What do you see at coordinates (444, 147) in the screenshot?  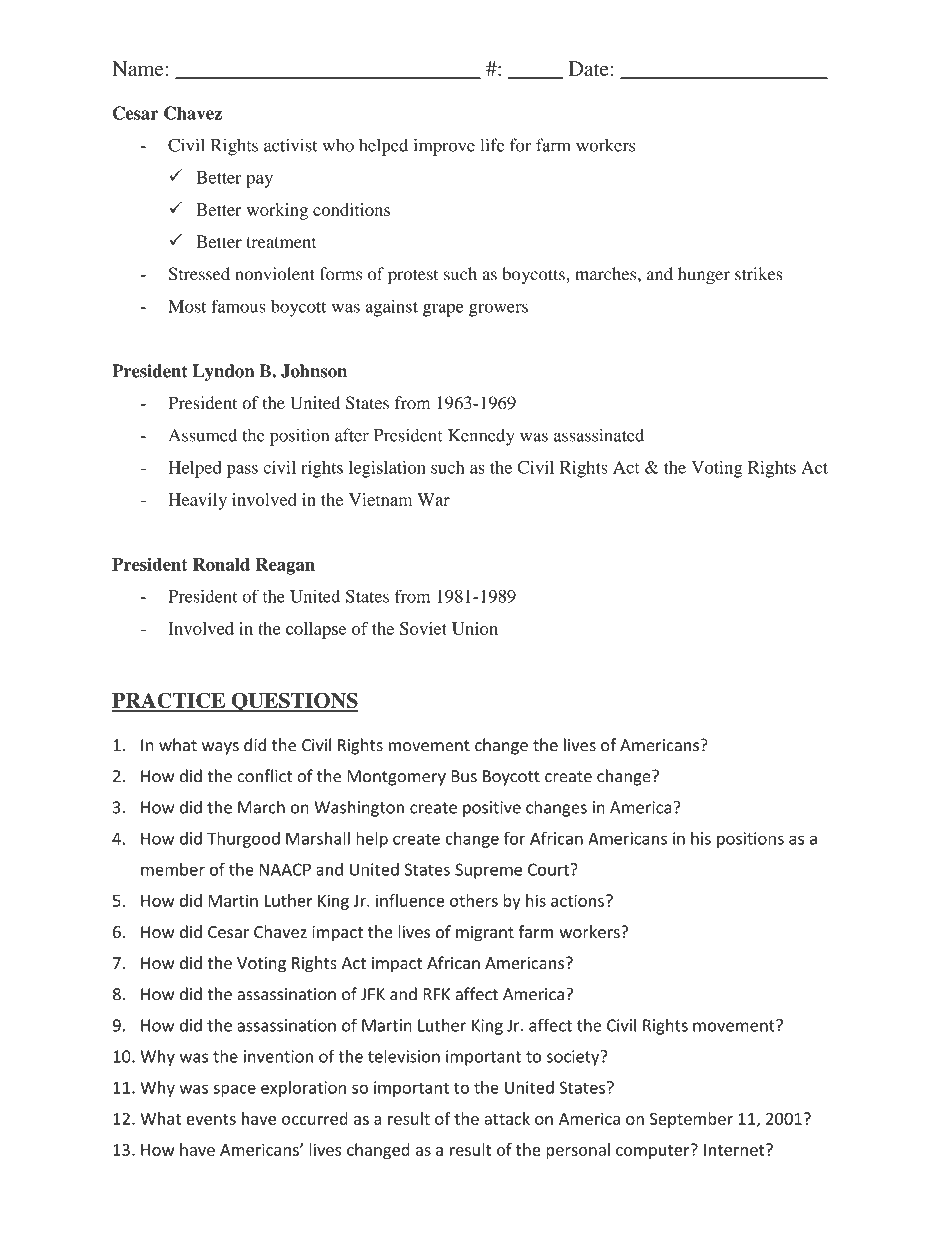 I see `improve` at bounding box center [444, 147].
